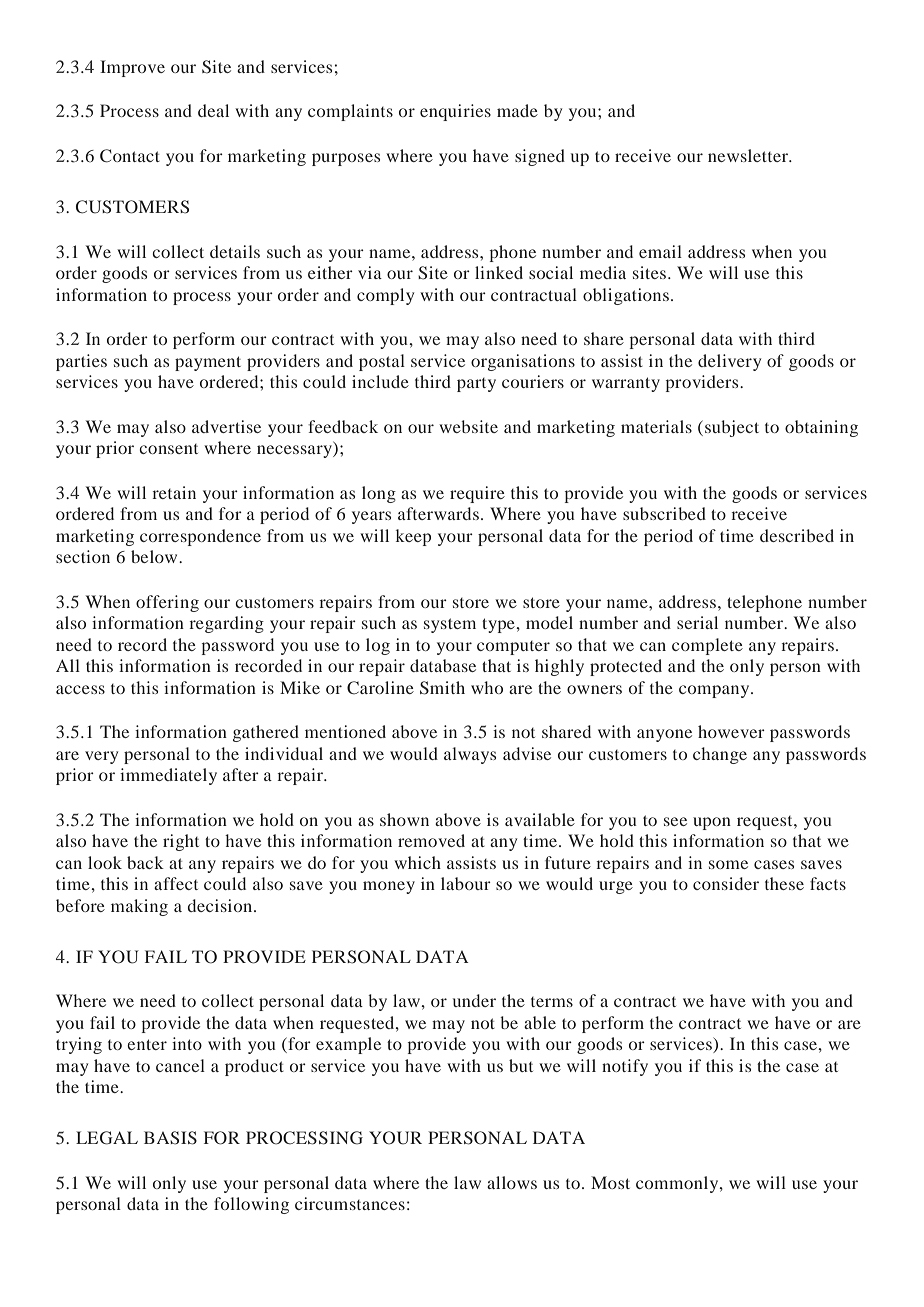 The image size is (924, 1307). What do you see at coordinates (213, 110) in the image?
I see `deal` at bounding box center [213, 110].
